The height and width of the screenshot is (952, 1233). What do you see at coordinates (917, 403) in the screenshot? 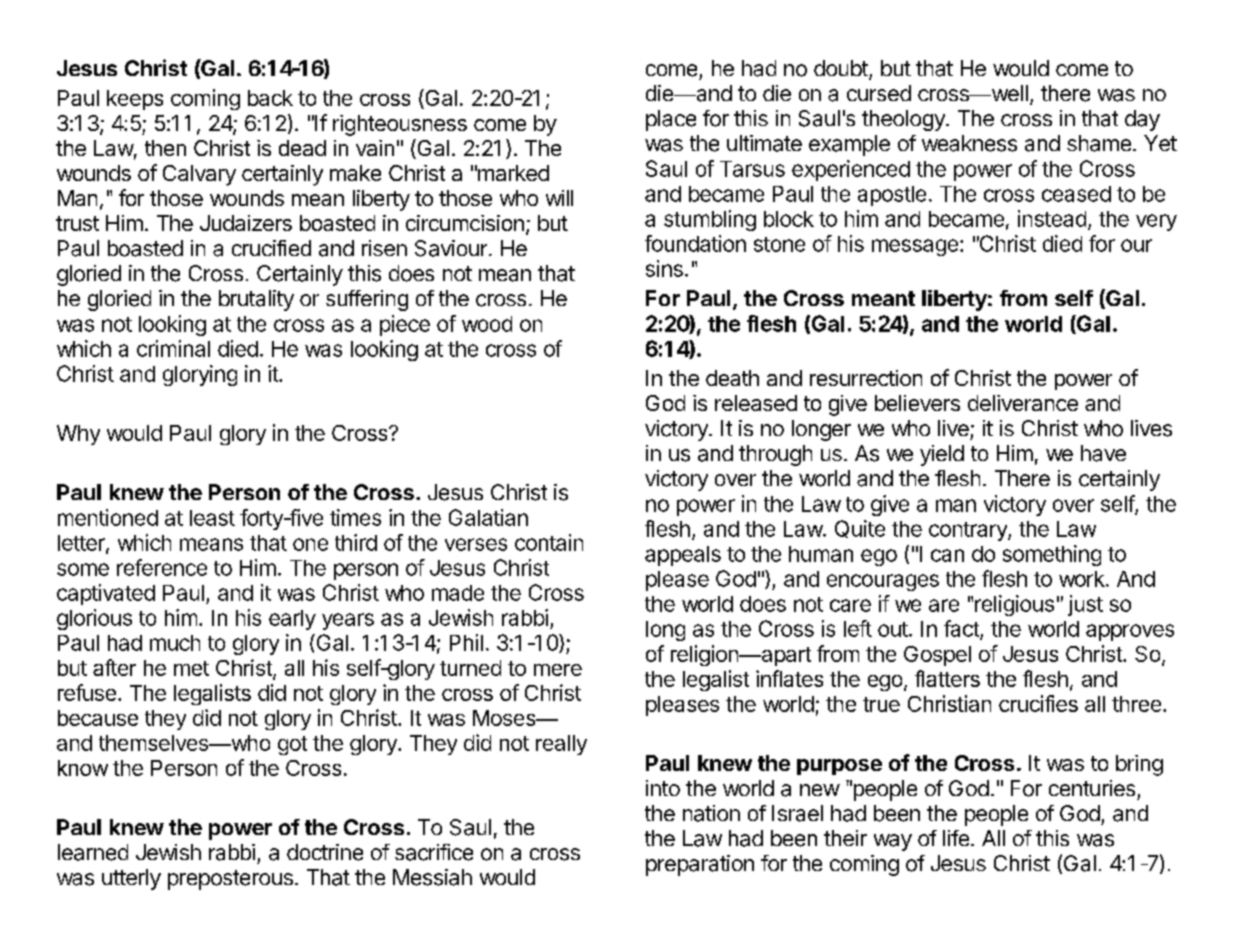
I see `believers` at bounding box center [917, 403].
